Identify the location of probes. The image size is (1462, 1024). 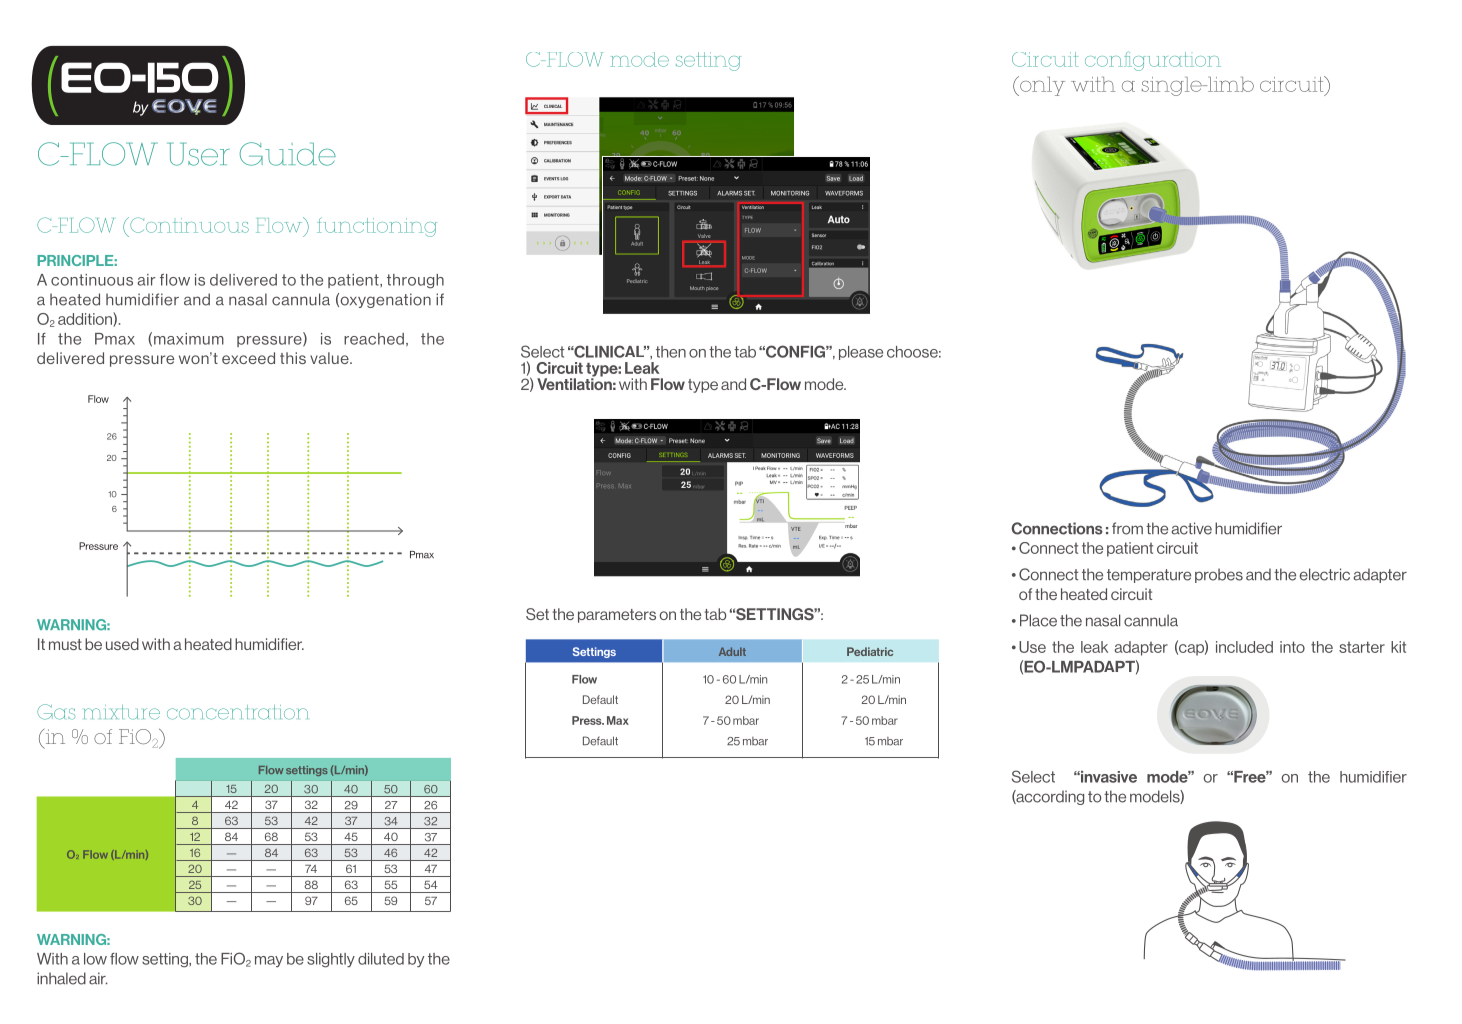
(1219, 575).
